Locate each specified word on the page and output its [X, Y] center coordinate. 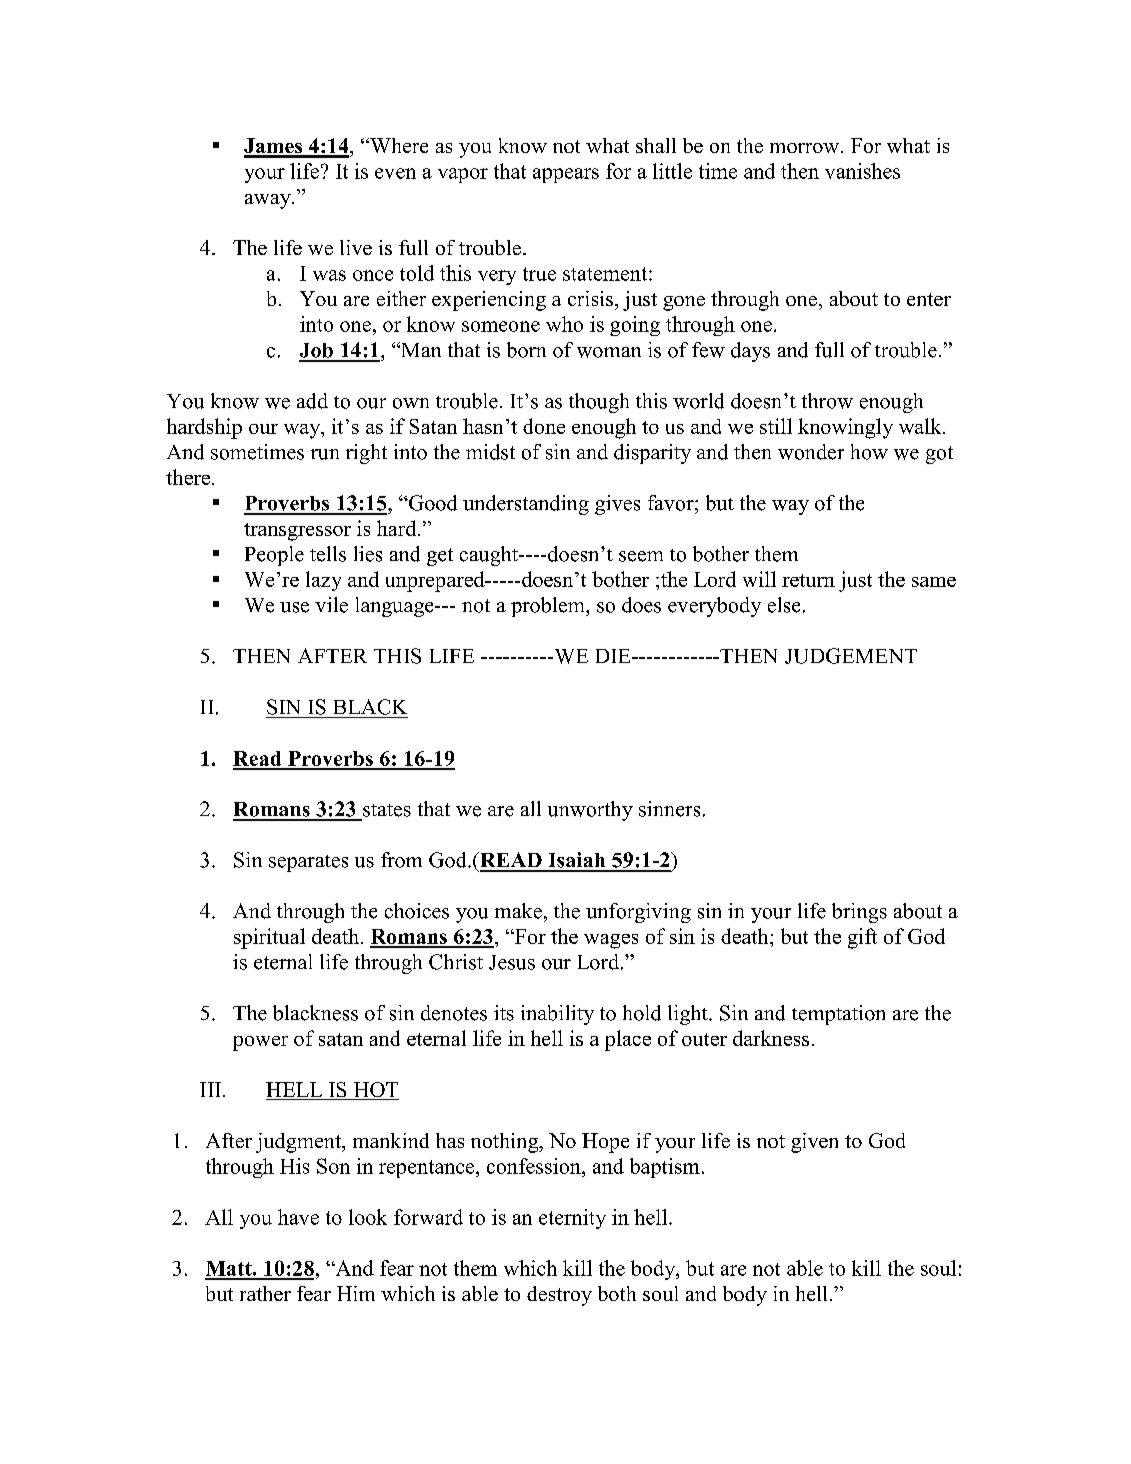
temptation [838, 1015]
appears [566, 175]
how [869, 452]
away [269, 201]
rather [265, 1293]
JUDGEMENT [851, 656]
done [544, 426]
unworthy [590, 811]
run [325, 454]
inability [557, 1015]
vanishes [862, 171]
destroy [559, 1296]
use [294, 607]
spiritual [269, 938]
